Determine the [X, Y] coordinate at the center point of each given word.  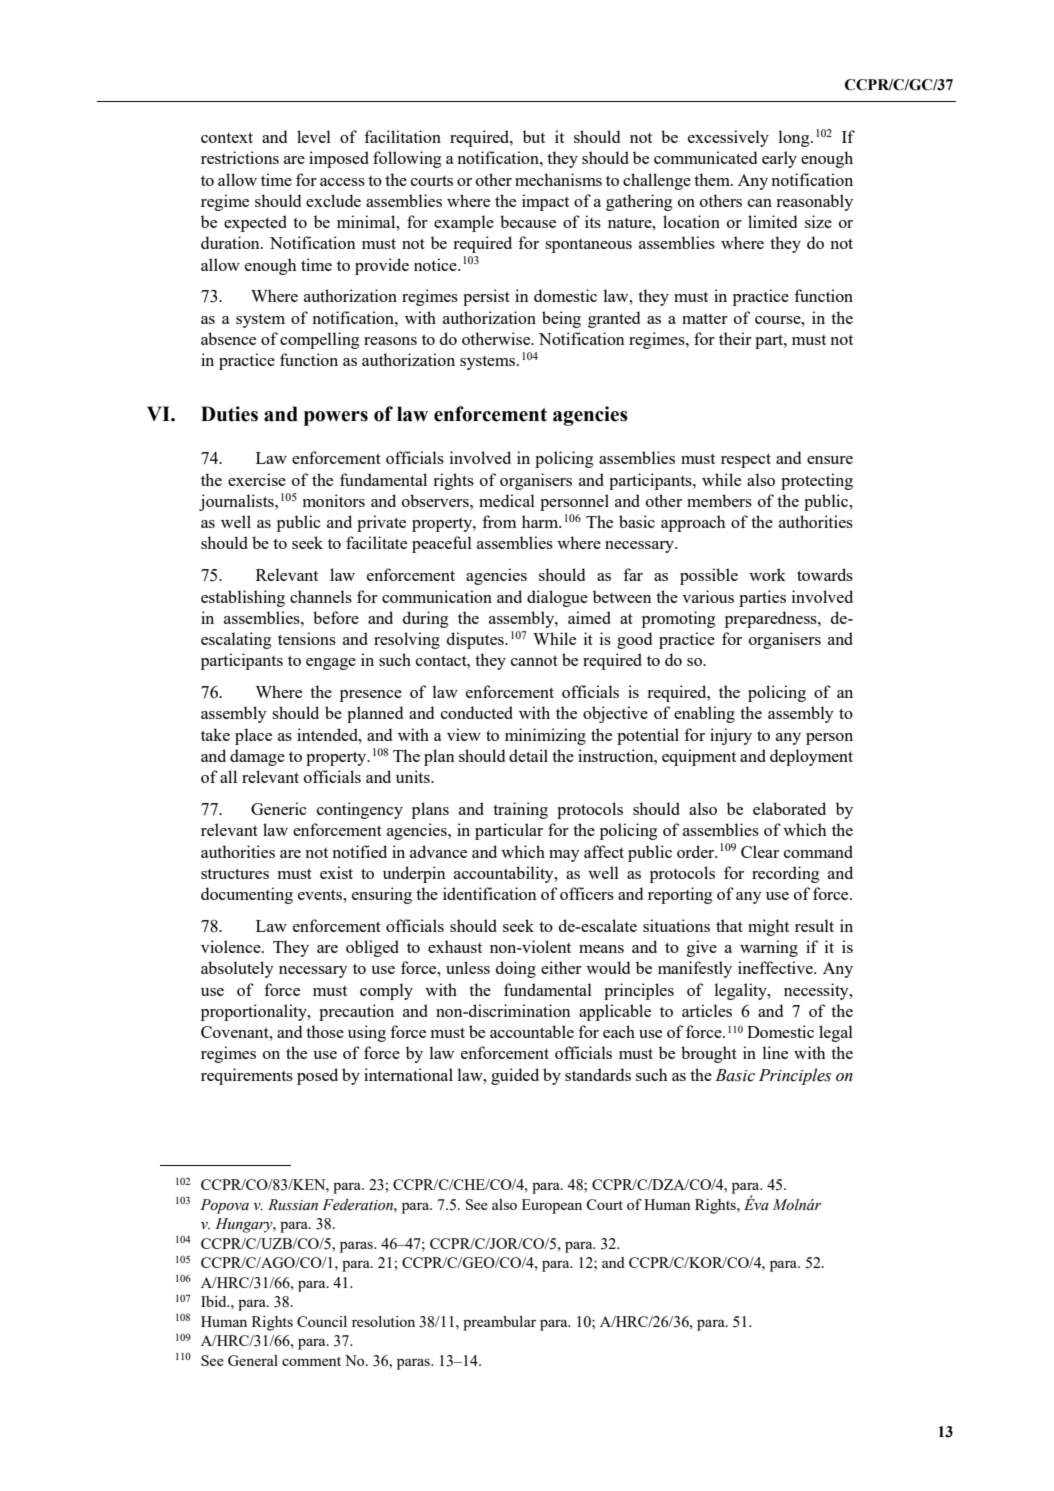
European [552, 1206]
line [775, 1052]
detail [528, 755]
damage [257, 757]
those [325, 1031]
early [779, 159]
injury [731, 736]
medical [507, 500]
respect [746, 461]
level [314, 136]
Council [322, 1321]
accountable [532, 1031]
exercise [257, 479]
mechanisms [558, 179]
